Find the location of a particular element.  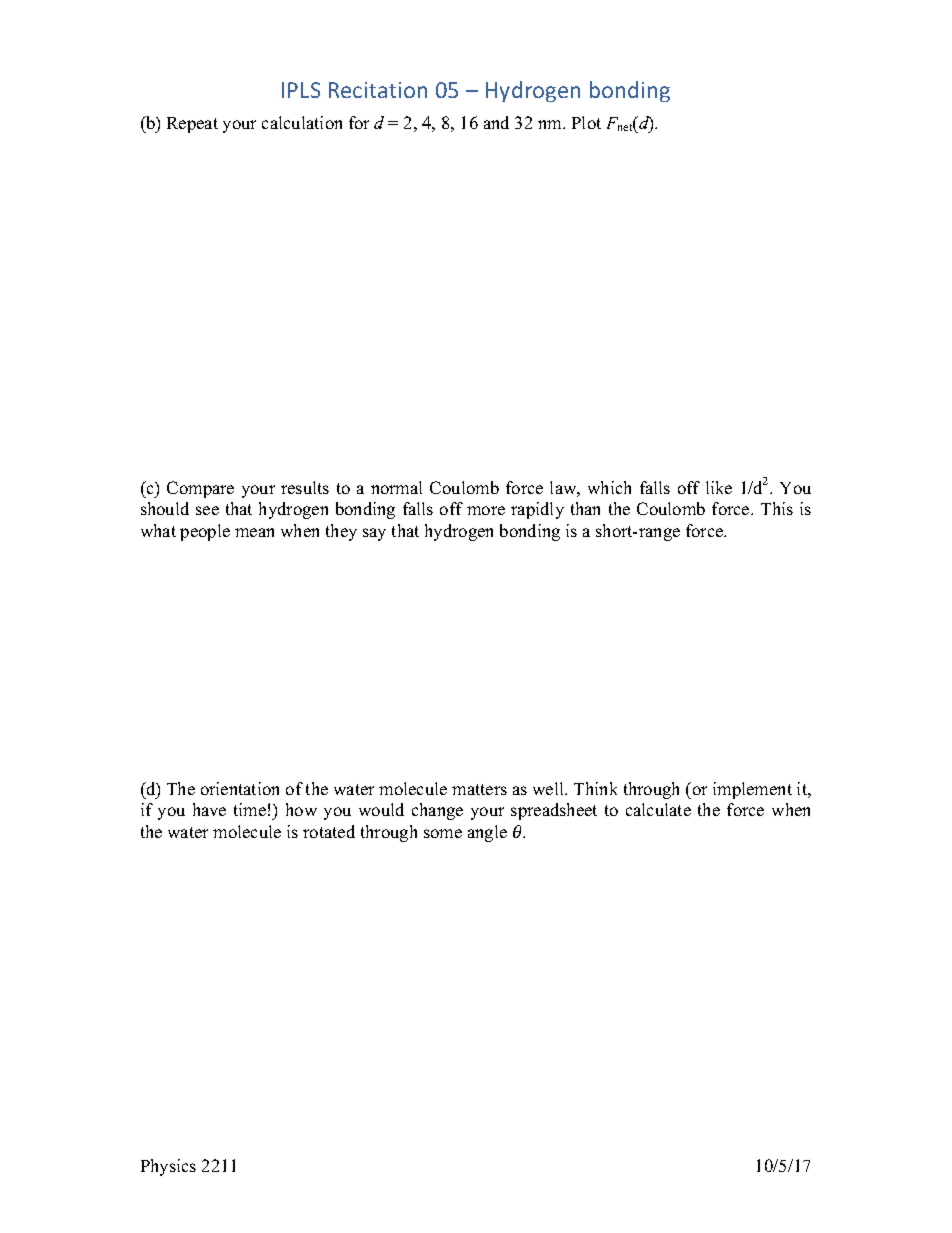

Repeat is located at coordinates (192, 125).
